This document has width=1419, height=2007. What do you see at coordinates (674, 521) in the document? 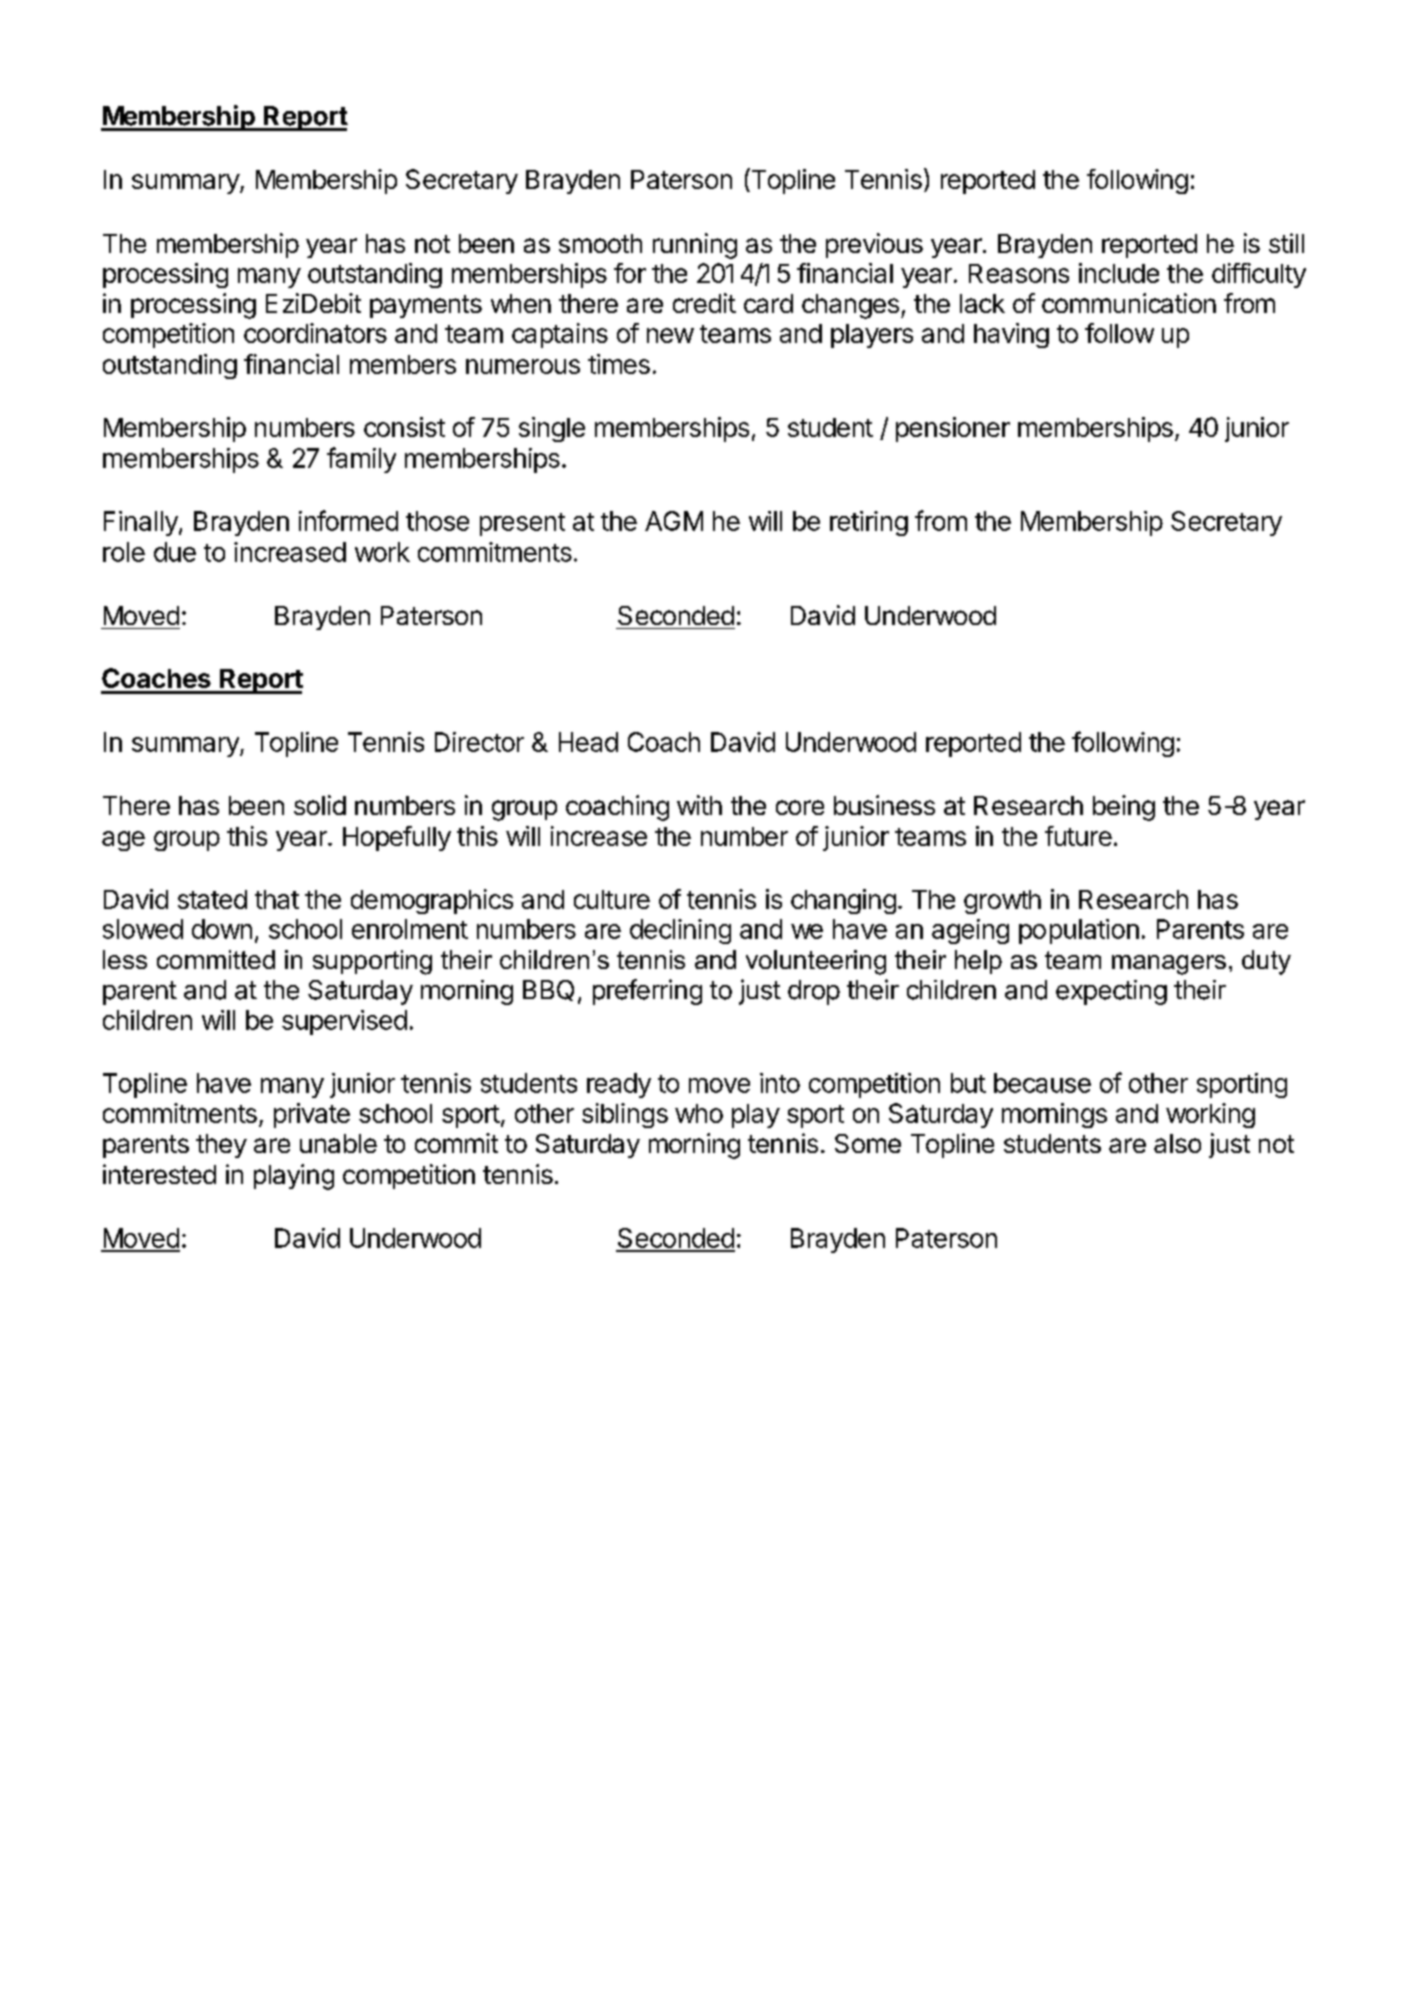
I see `AGM` at bounding box center [674, 521].
